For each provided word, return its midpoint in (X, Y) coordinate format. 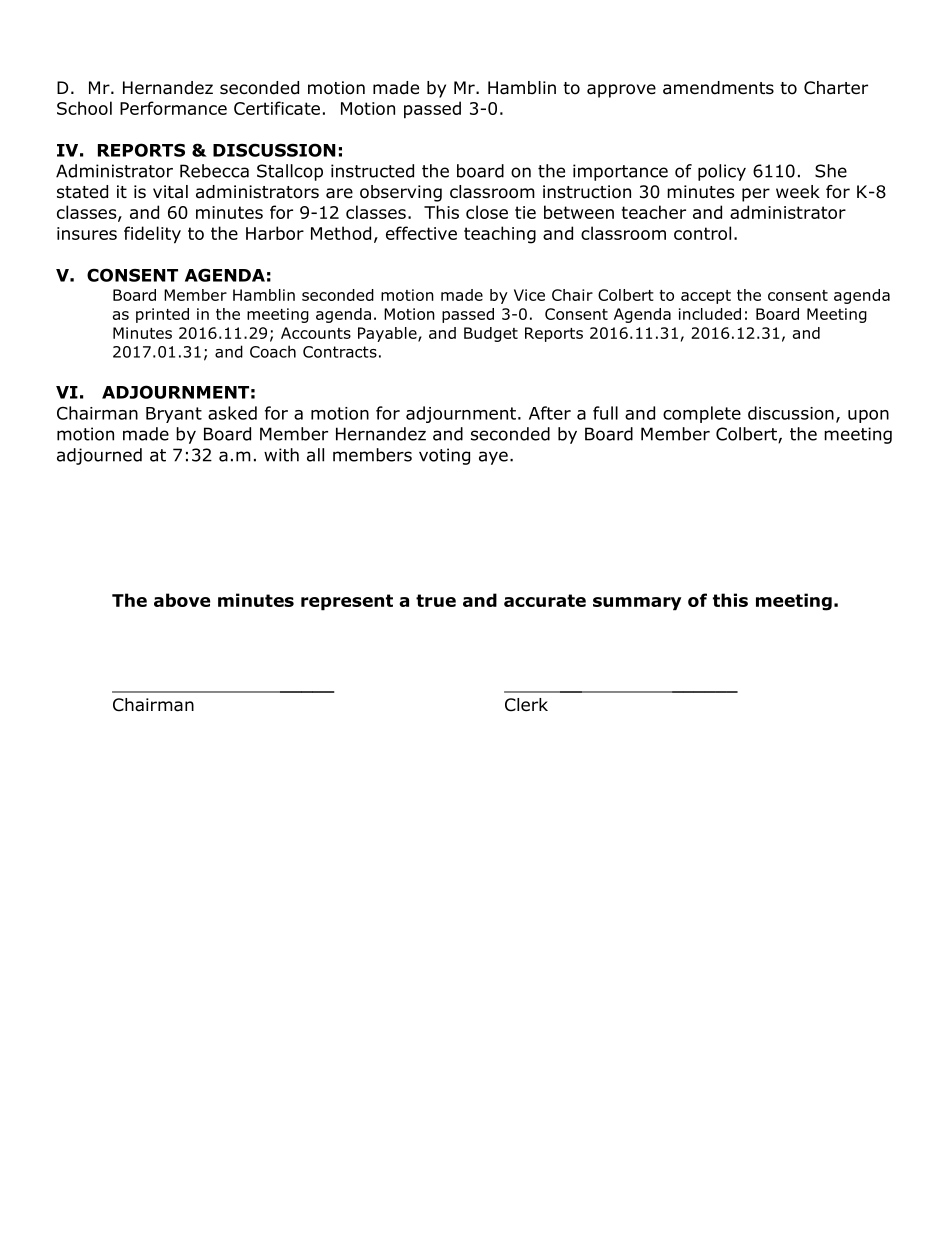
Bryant (174, 415)
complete (702, 414)
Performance (173, 108)
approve (621, 91)
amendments (718, 88)
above (182, 600)
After (550, 413)
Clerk (526, 705)
